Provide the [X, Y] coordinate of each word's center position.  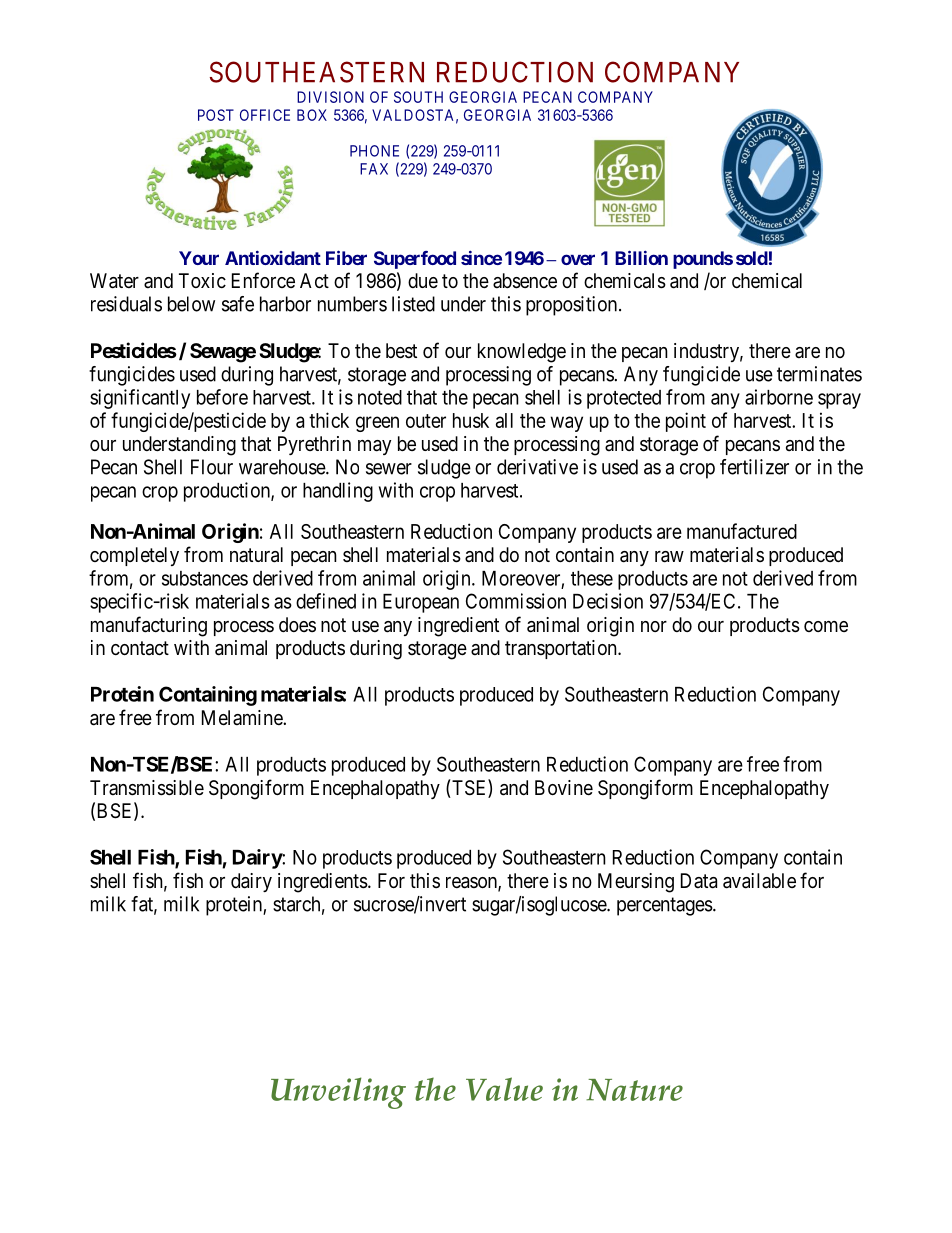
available [759, 881]
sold [752, 258]
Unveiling [338, 1093]
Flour [212, 467]
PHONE [374, 151]
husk [471, 420]
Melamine [243, 718]
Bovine [564, 788]
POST [216, 115]
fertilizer [754, 467]
